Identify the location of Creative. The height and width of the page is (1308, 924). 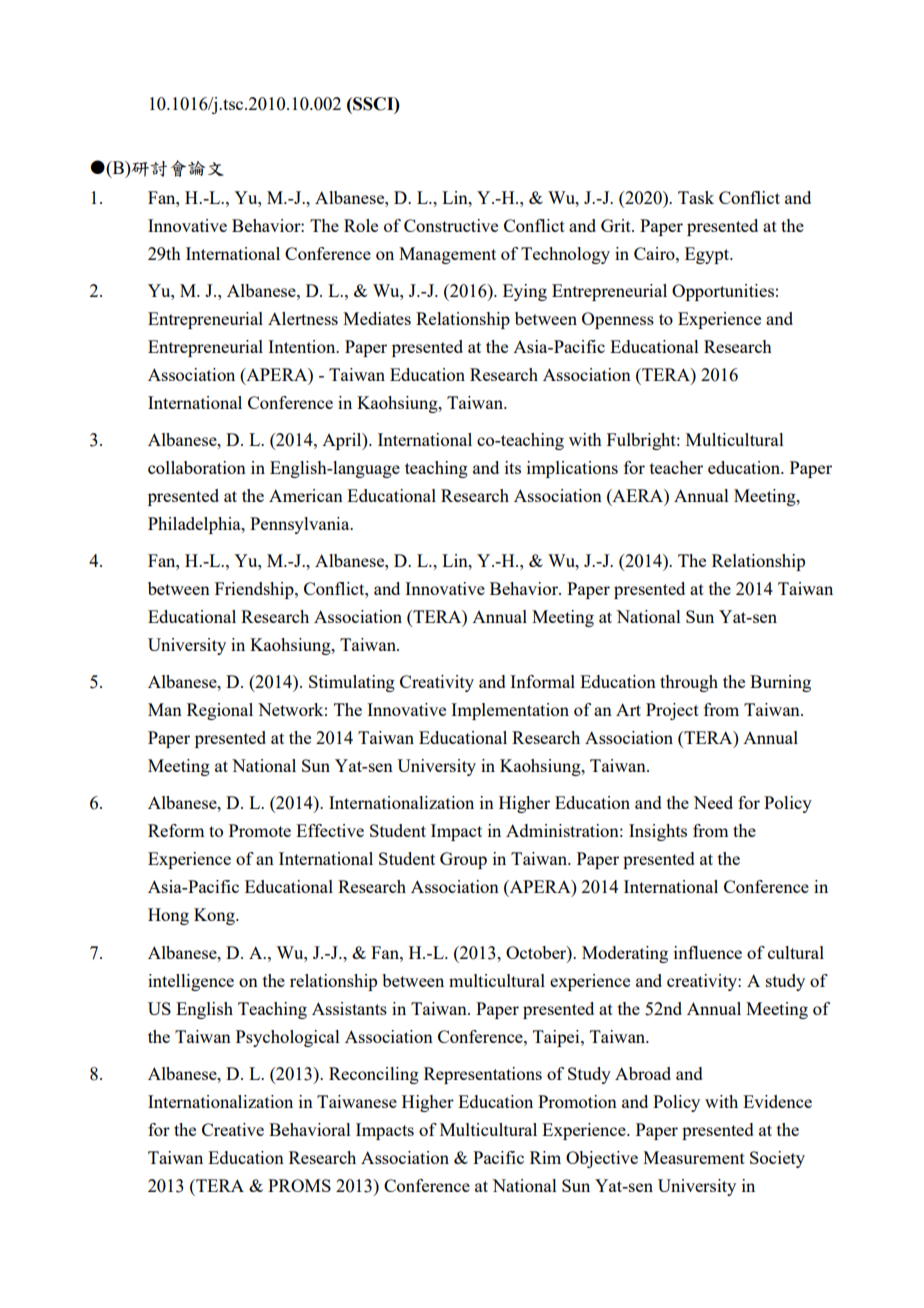
(233, 1129).
